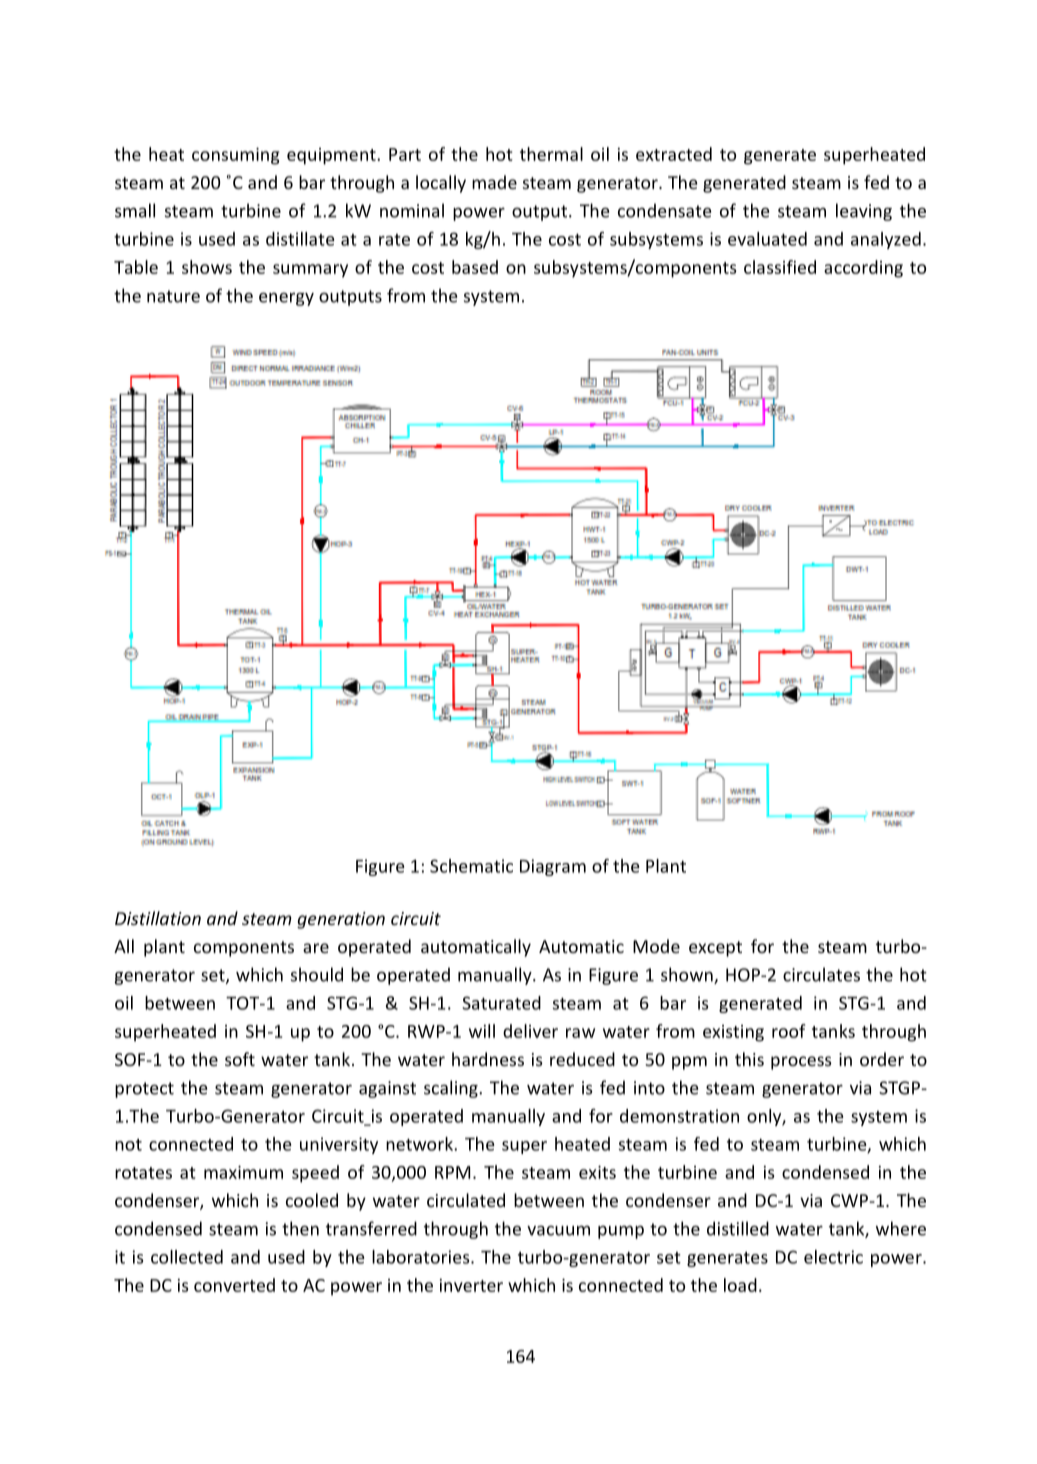  Describe the element at coordinates (558, 1230) in the page. I see `vacuum` at that location.
